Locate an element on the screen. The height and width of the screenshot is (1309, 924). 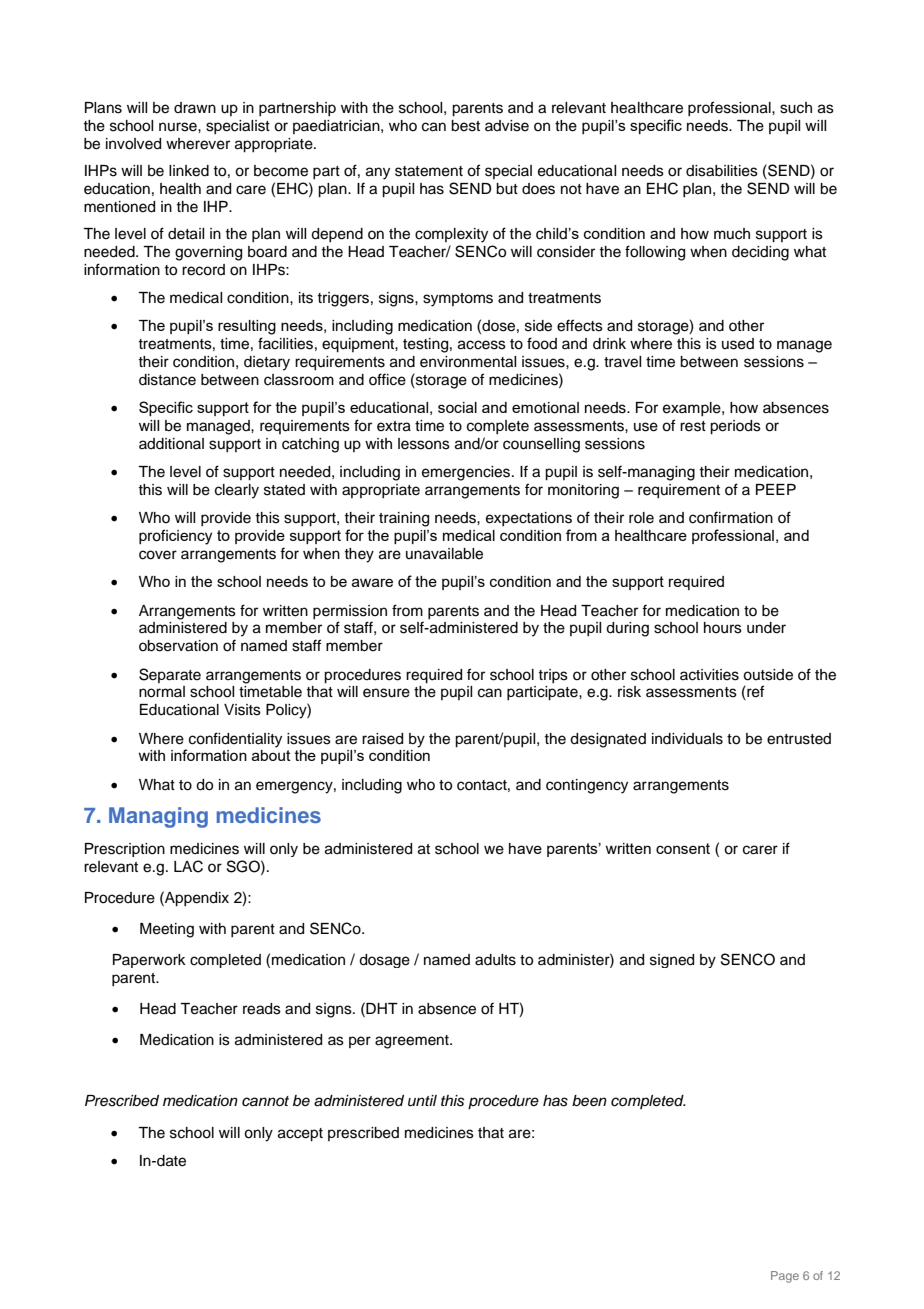
best is located at coordinates (465, 126).
